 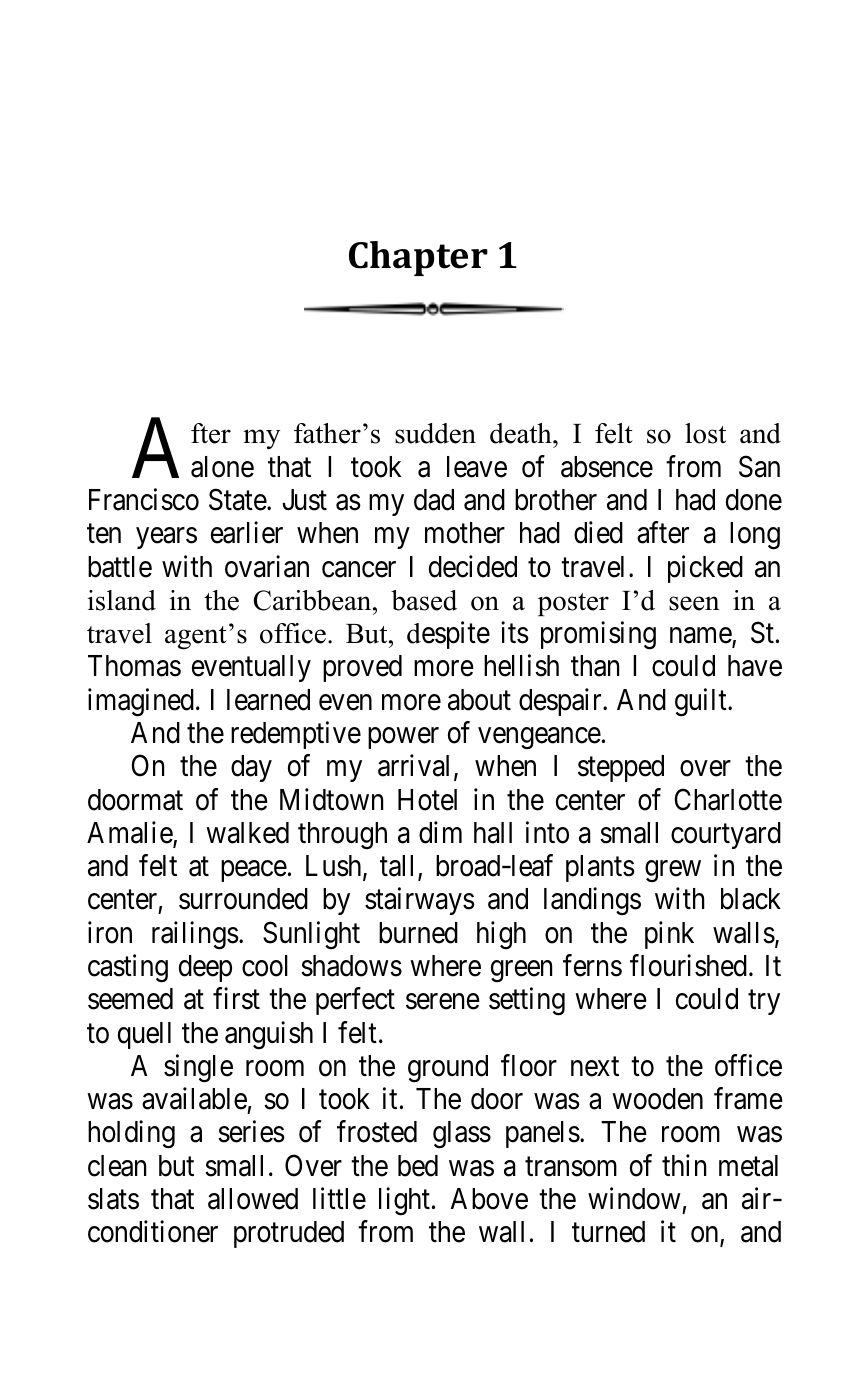 What do you see at coordinates (435, 433) in the page?
I see `sudden` at bounding box center [435, 433].
